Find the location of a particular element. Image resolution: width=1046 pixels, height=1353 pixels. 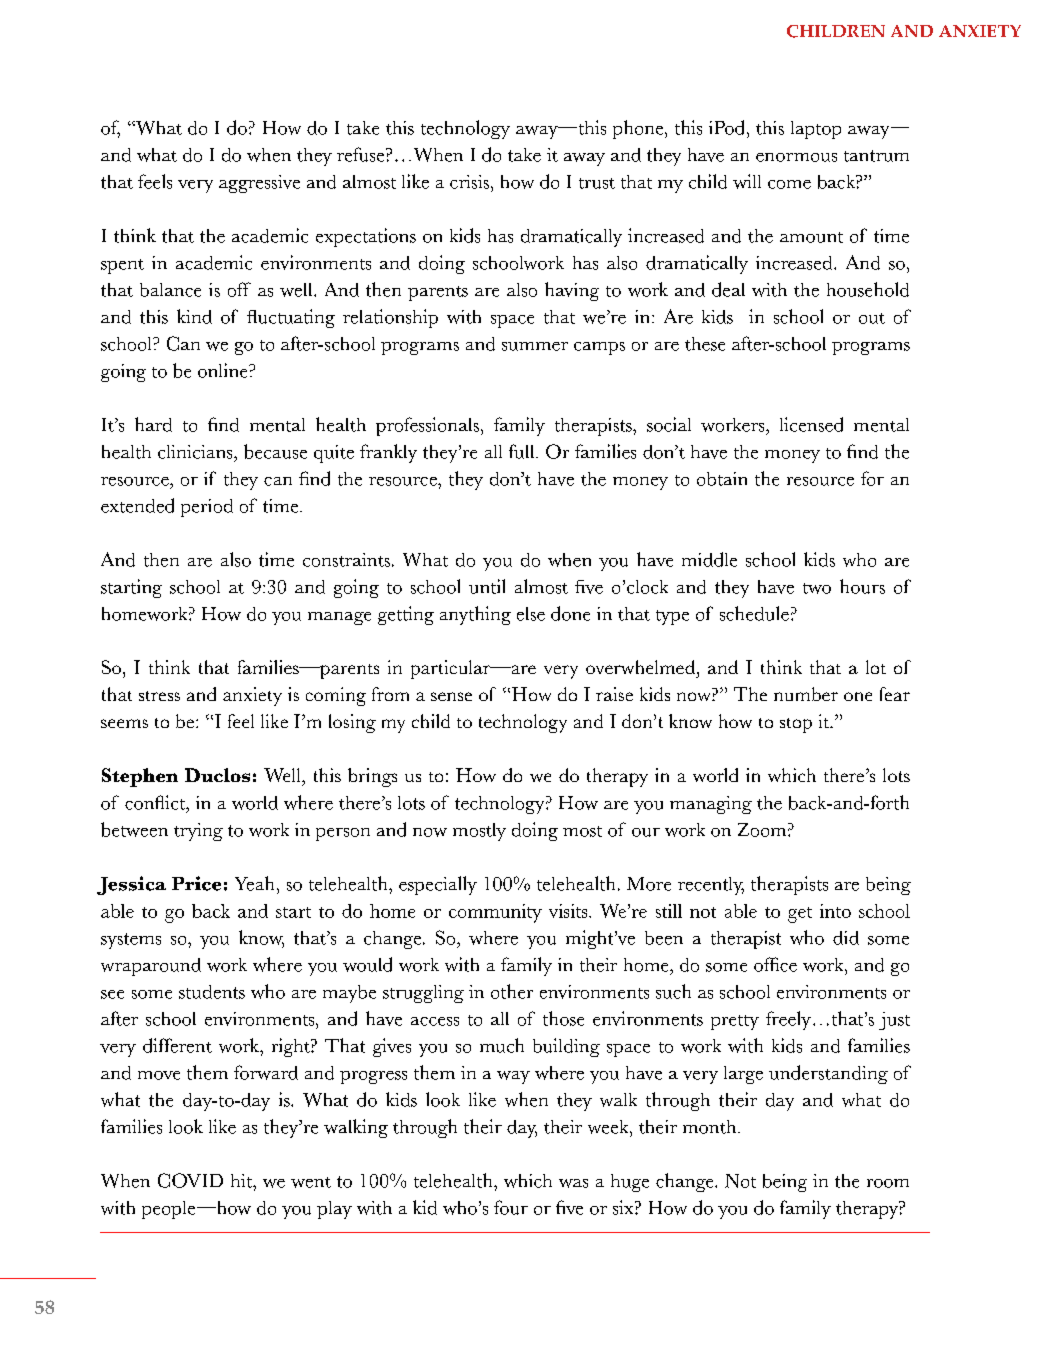

managing is located at coordinates (711, 805).
